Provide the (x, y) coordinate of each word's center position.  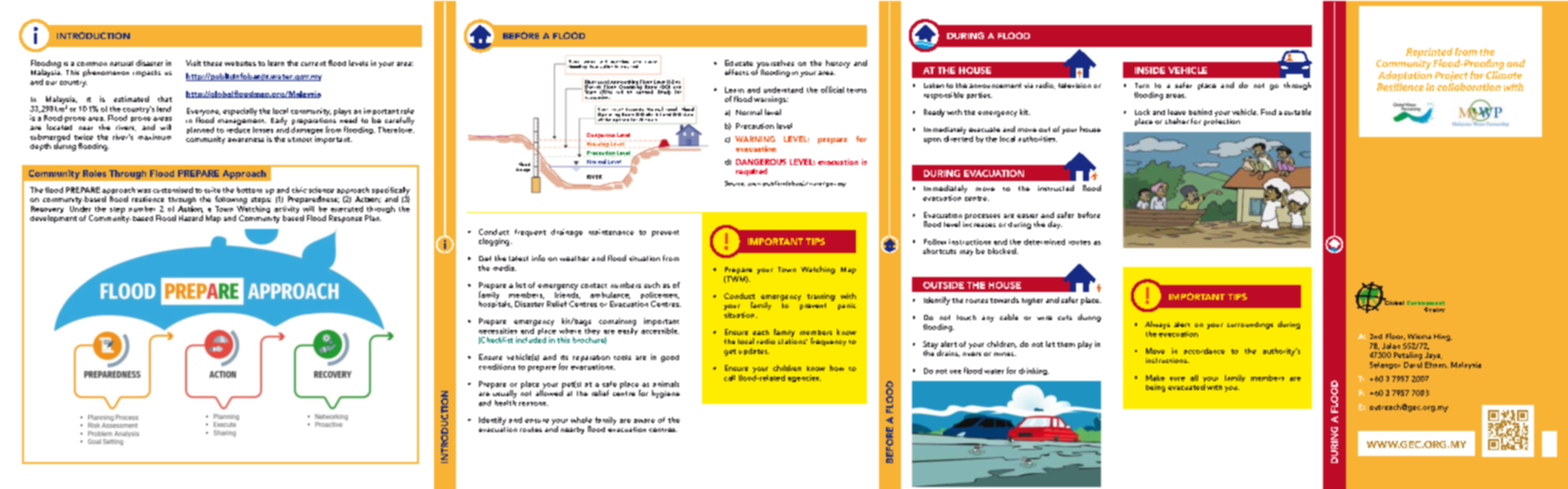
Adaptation (1405, 76)
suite (212, 190)
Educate (739, 63)
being (1155, 388)
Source (735, 183)
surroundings (1250, 325)
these (212, 63)
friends (567, 294)
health (505, 401)
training (821, 297)
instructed (1056, 188)
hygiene (666, 394)
